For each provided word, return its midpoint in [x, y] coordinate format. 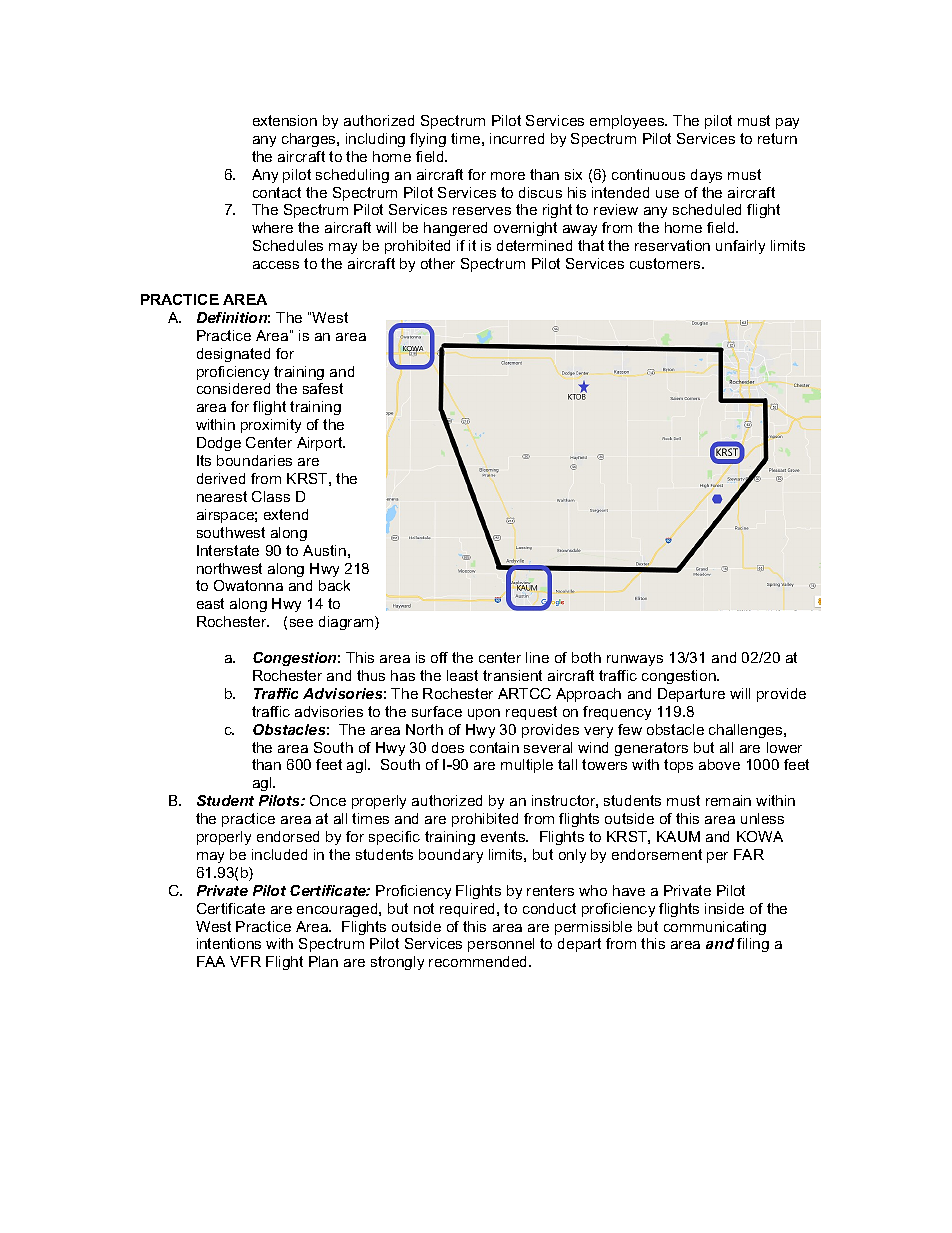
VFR [245, 961]
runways [635, 660]
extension [285, 120]
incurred [517, 138]
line [537, 657]
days [706, 176]
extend [286, 514]
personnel [501, 945]
